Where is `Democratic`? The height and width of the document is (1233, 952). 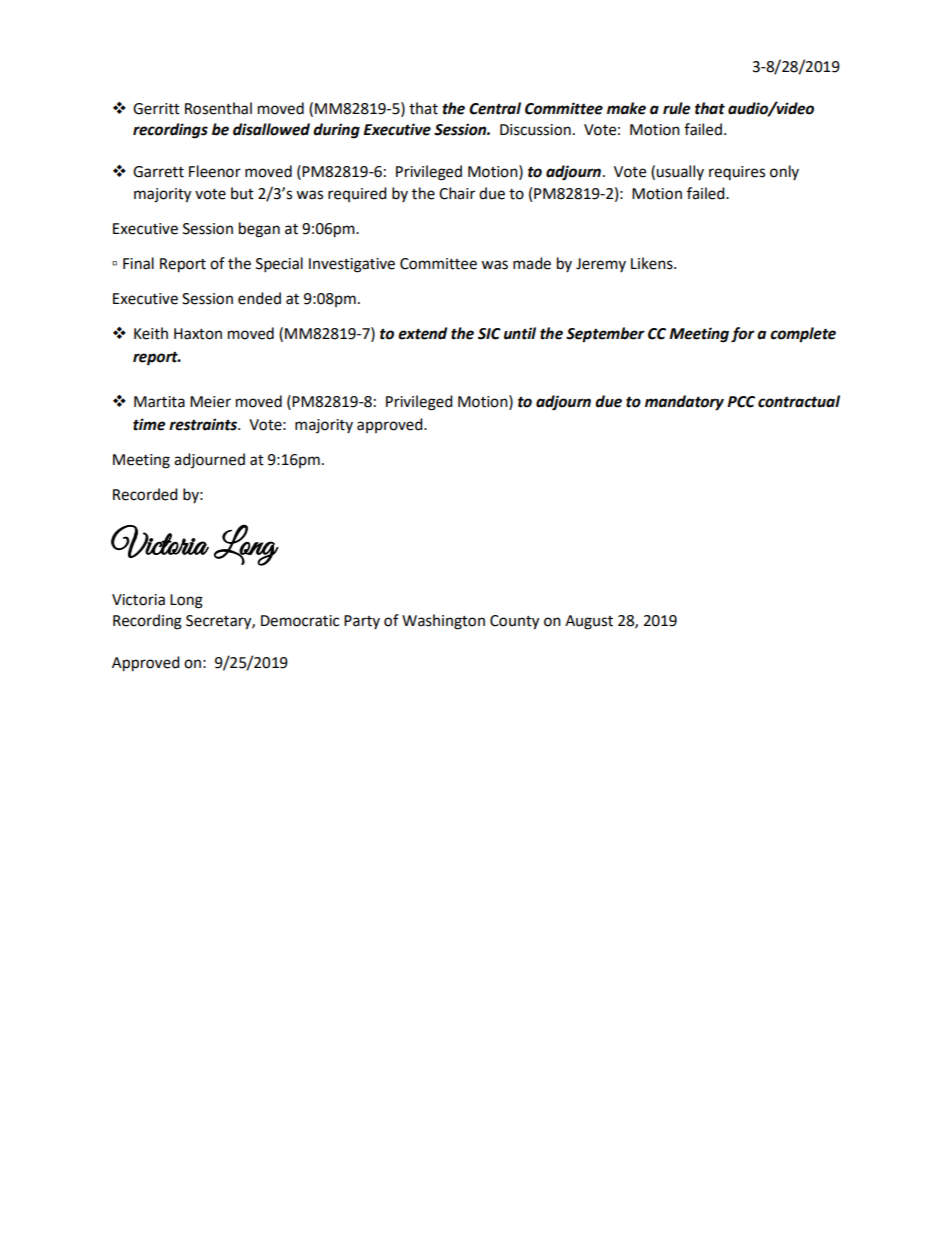
Democratic is located at coordinates (300, 621).
